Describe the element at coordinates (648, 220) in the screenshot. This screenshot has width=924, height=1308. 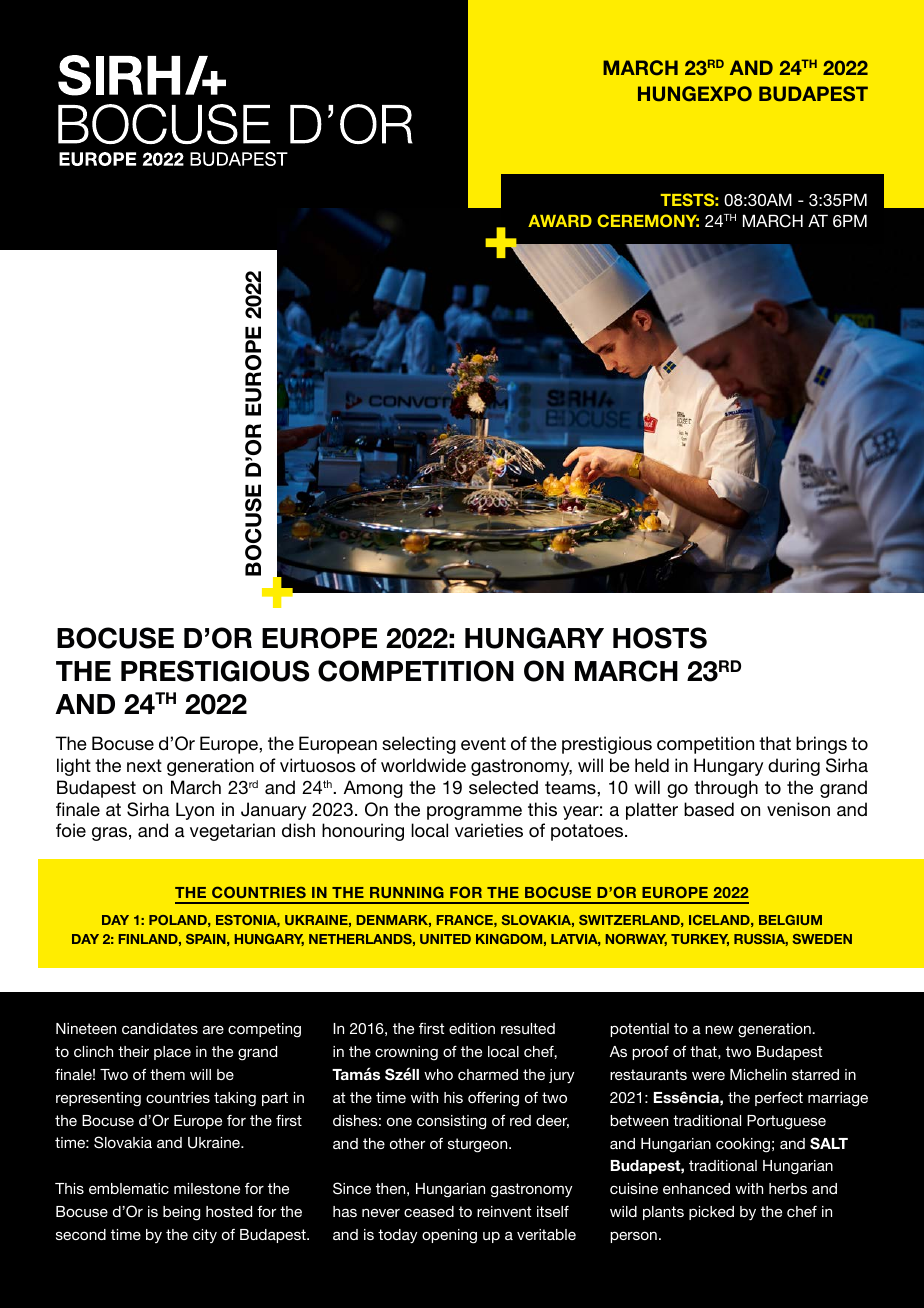
I see `CEREMONY` at that location.
